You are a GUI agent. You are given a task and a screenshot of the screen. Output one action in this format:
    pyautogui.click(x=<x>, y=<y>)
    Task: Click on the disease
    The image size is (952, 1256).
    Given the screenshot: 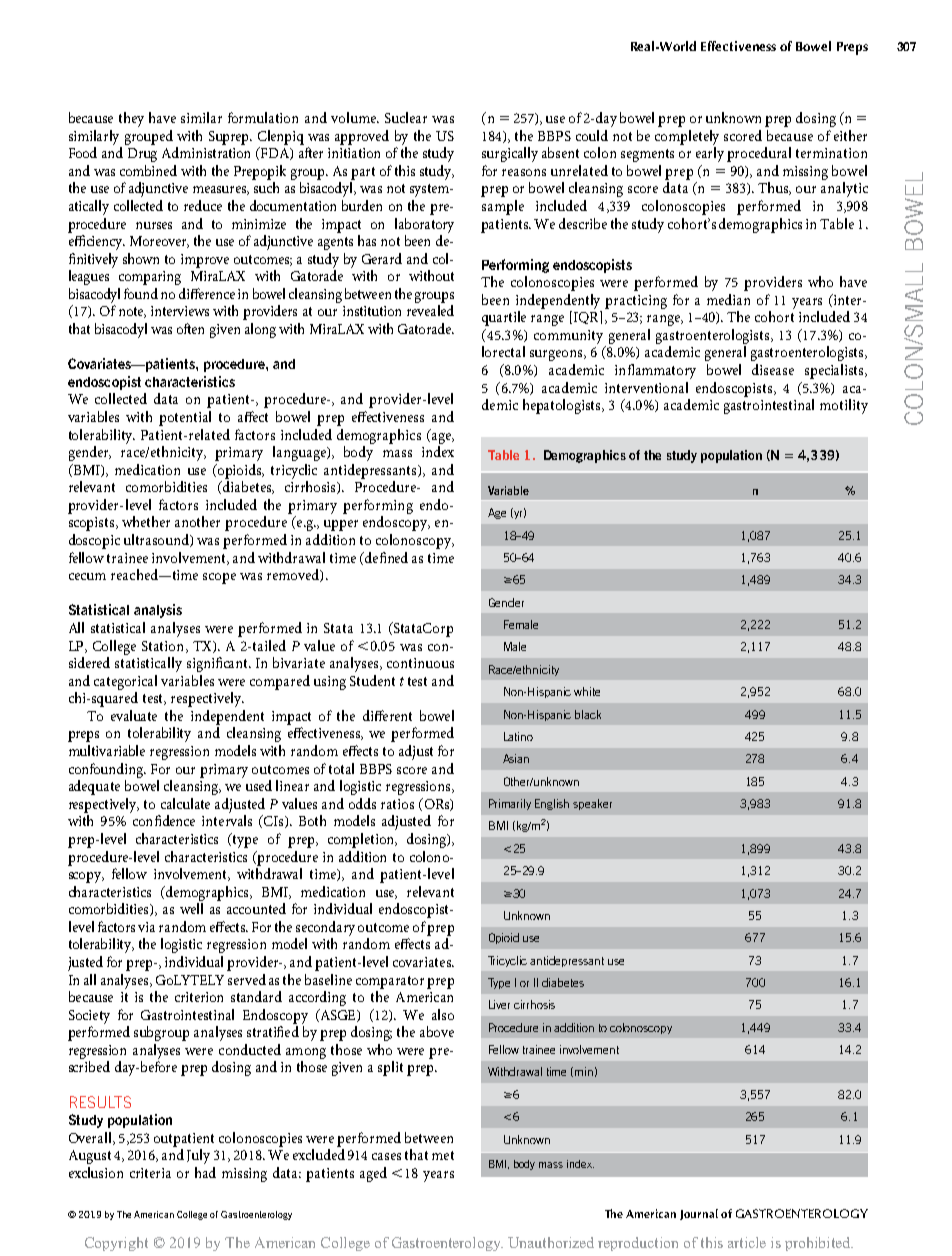 What is the action you would take?
    pyautogui.click(x=773, y=369)
